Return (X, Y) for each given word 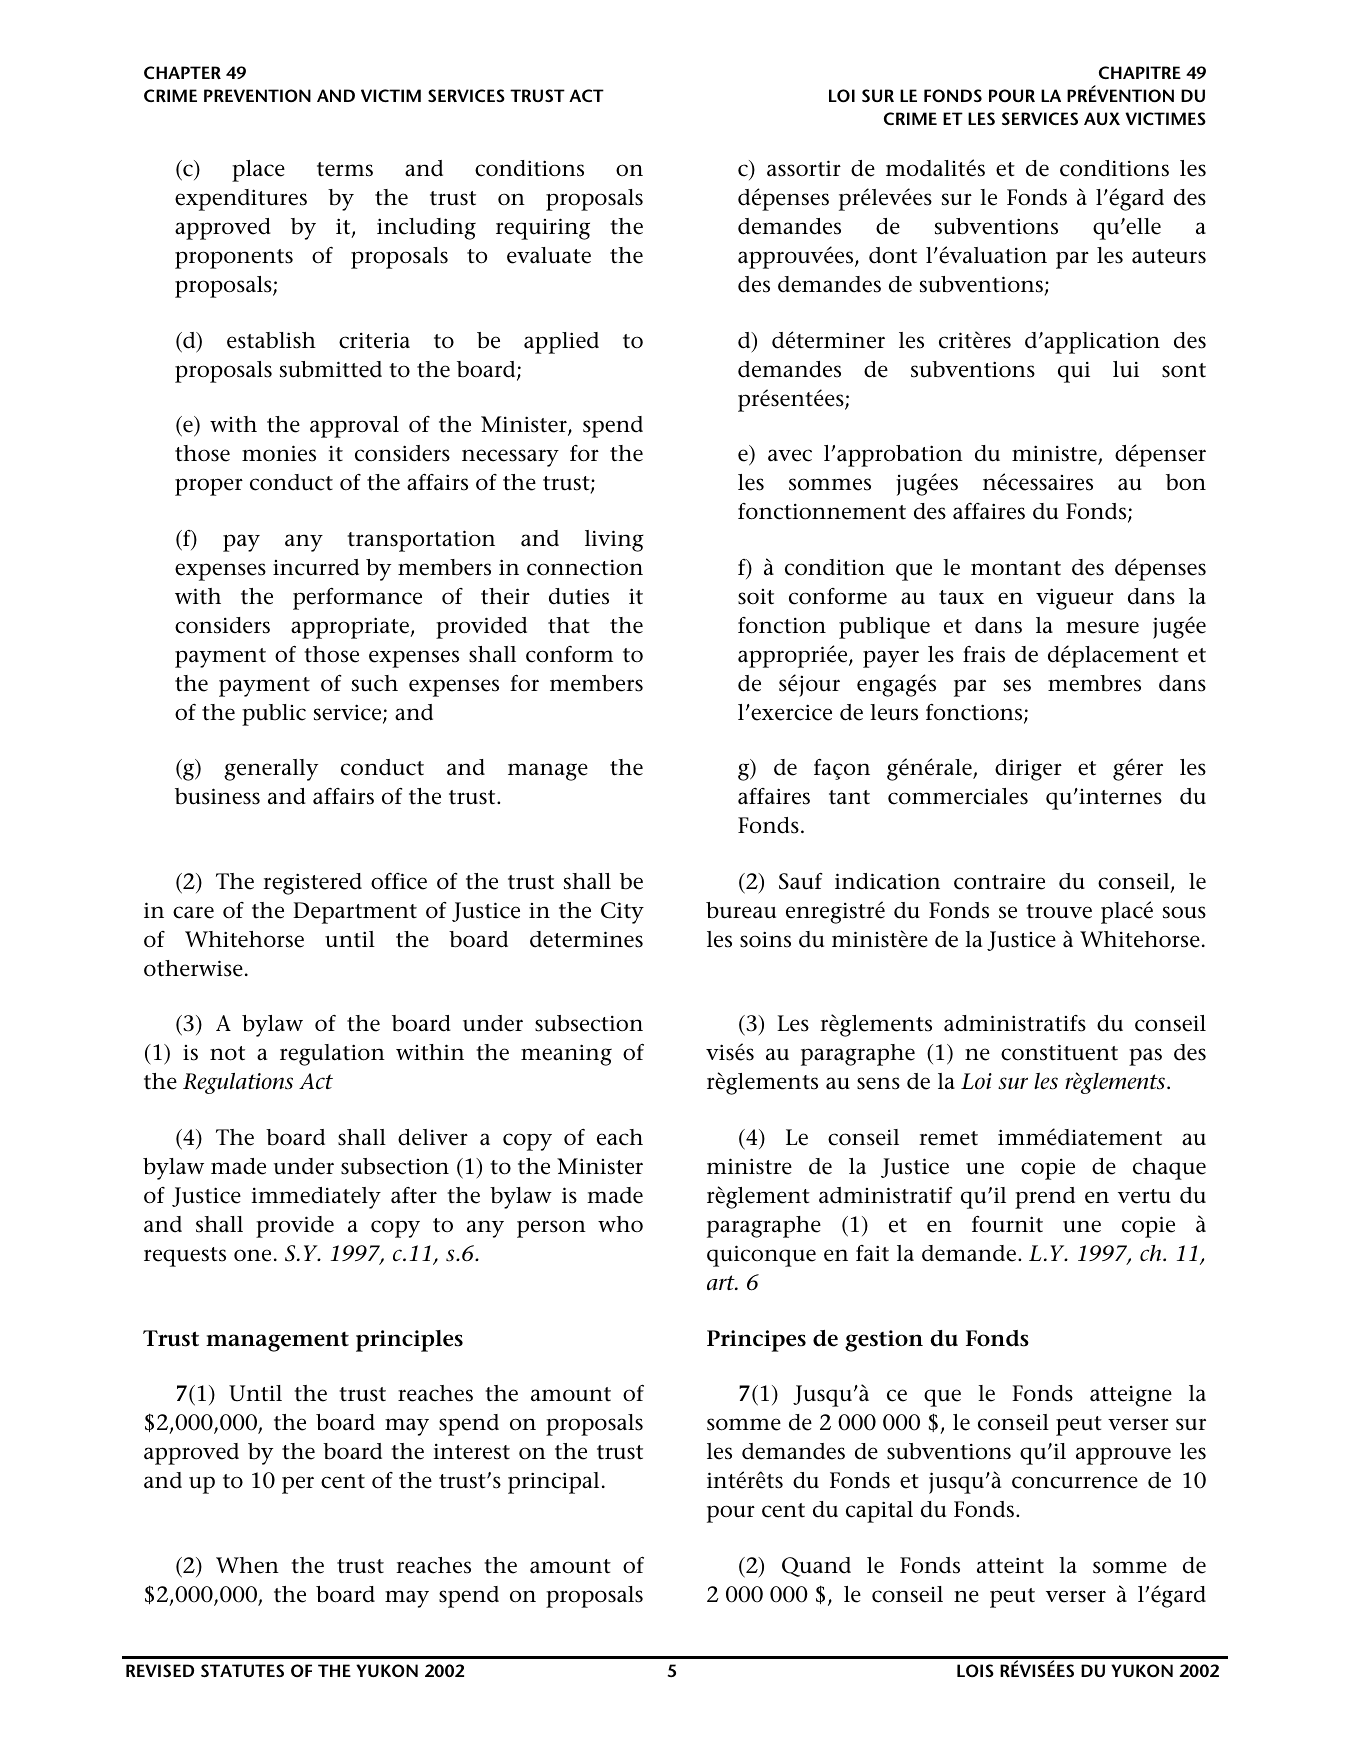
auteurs (1169, 256)
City (622, 913)
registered (312, 884)
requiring (543, 229)
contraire (999, 881)
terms (345, 169)
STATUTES (242, 1670)
